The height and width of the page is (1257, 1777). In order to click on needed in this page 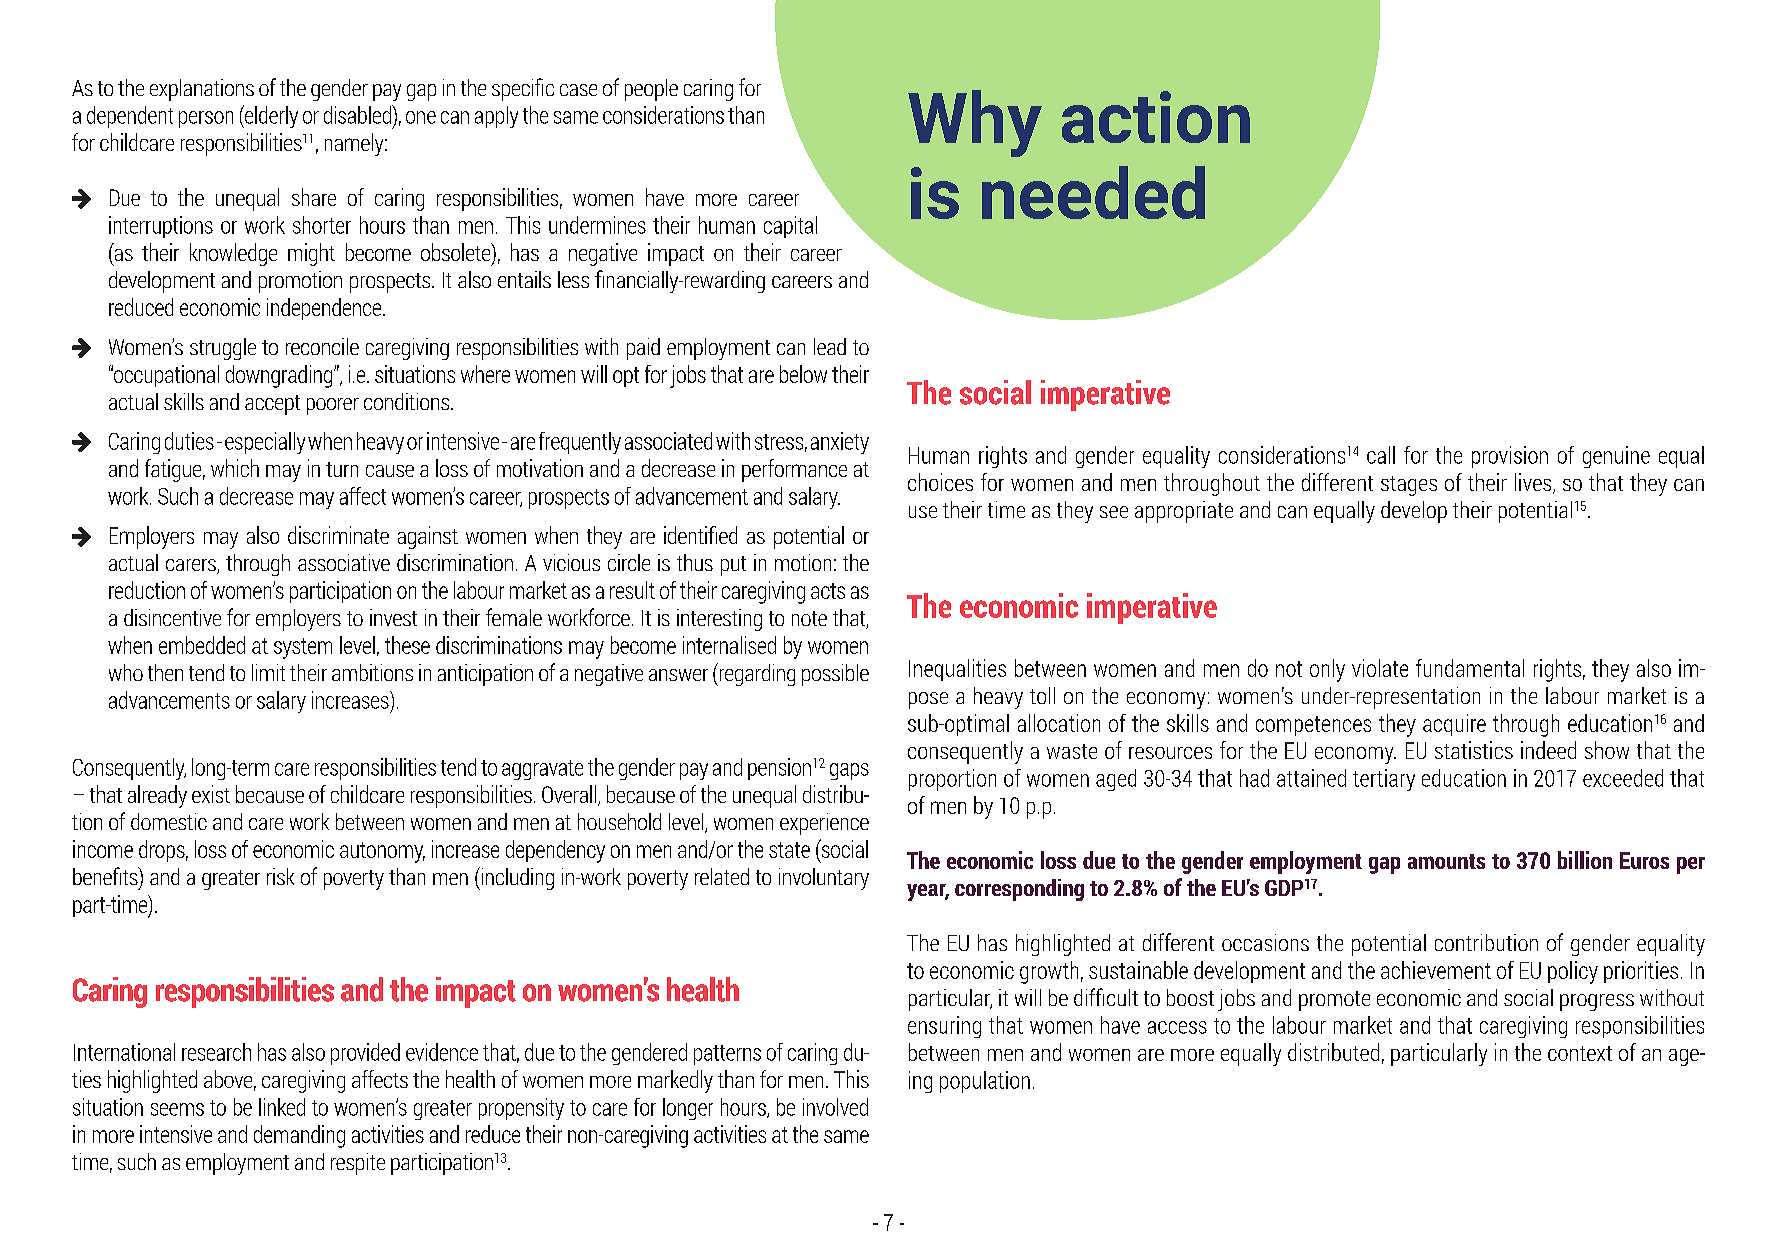, I will do `click(1093, 192)`.
